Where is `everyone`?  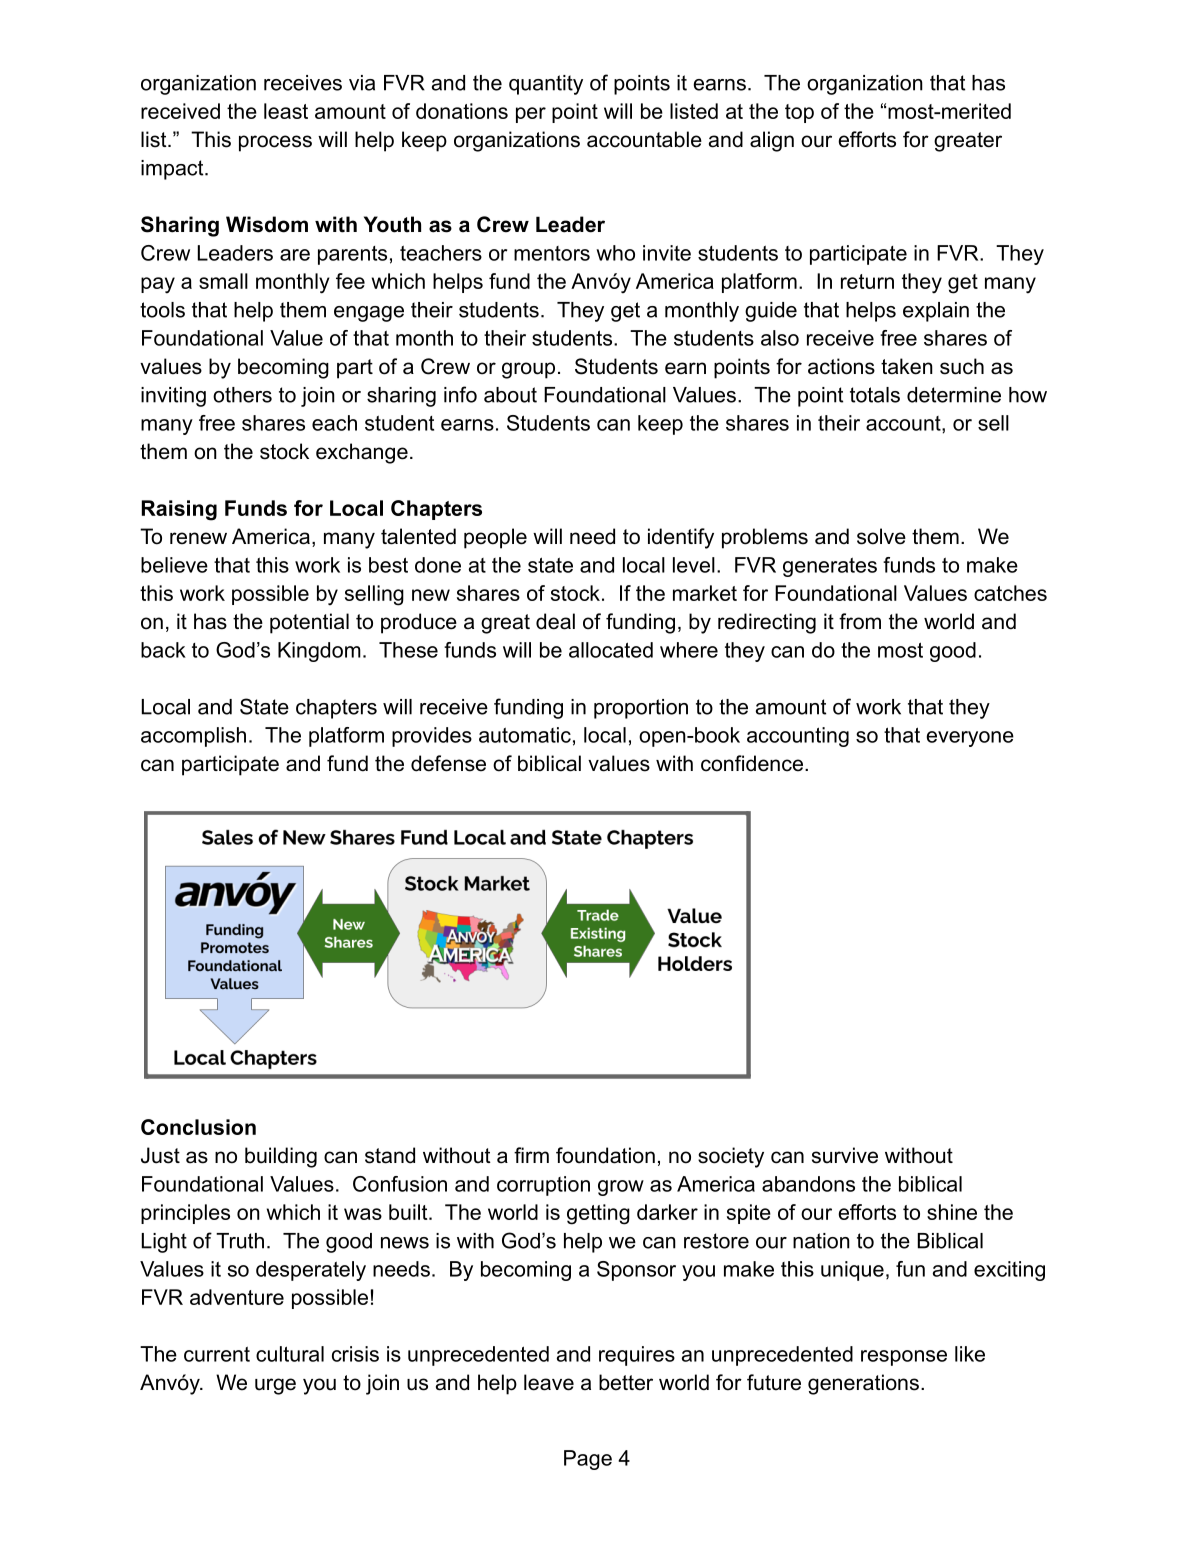 everyone is located at coordinates (970, 739).
